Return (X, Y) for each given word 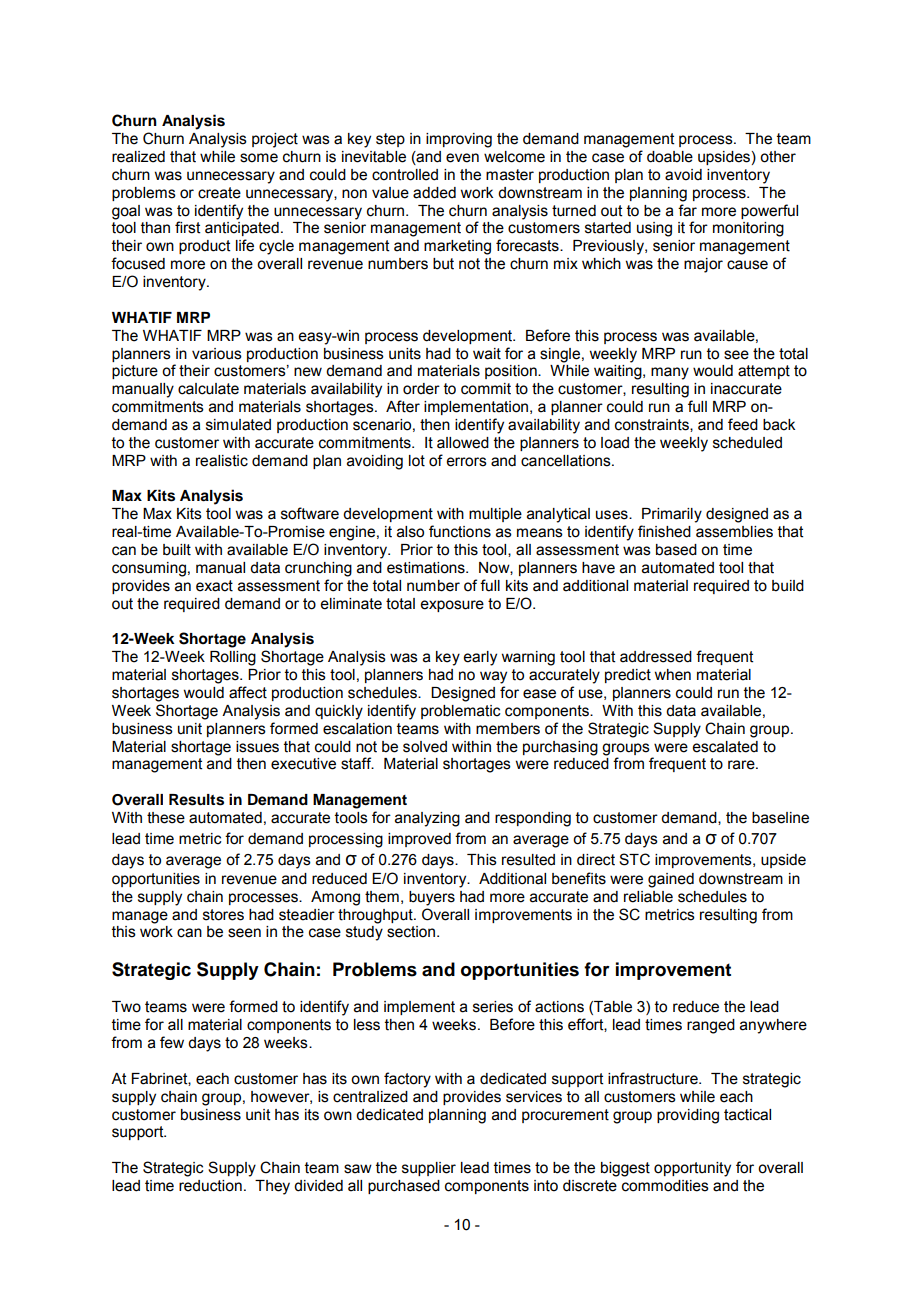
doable (670, 157)
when (672, 675)
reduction (210, 1186)
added (434, 193)
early (480, 658)
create (219, 193)
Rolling (233, 658)
